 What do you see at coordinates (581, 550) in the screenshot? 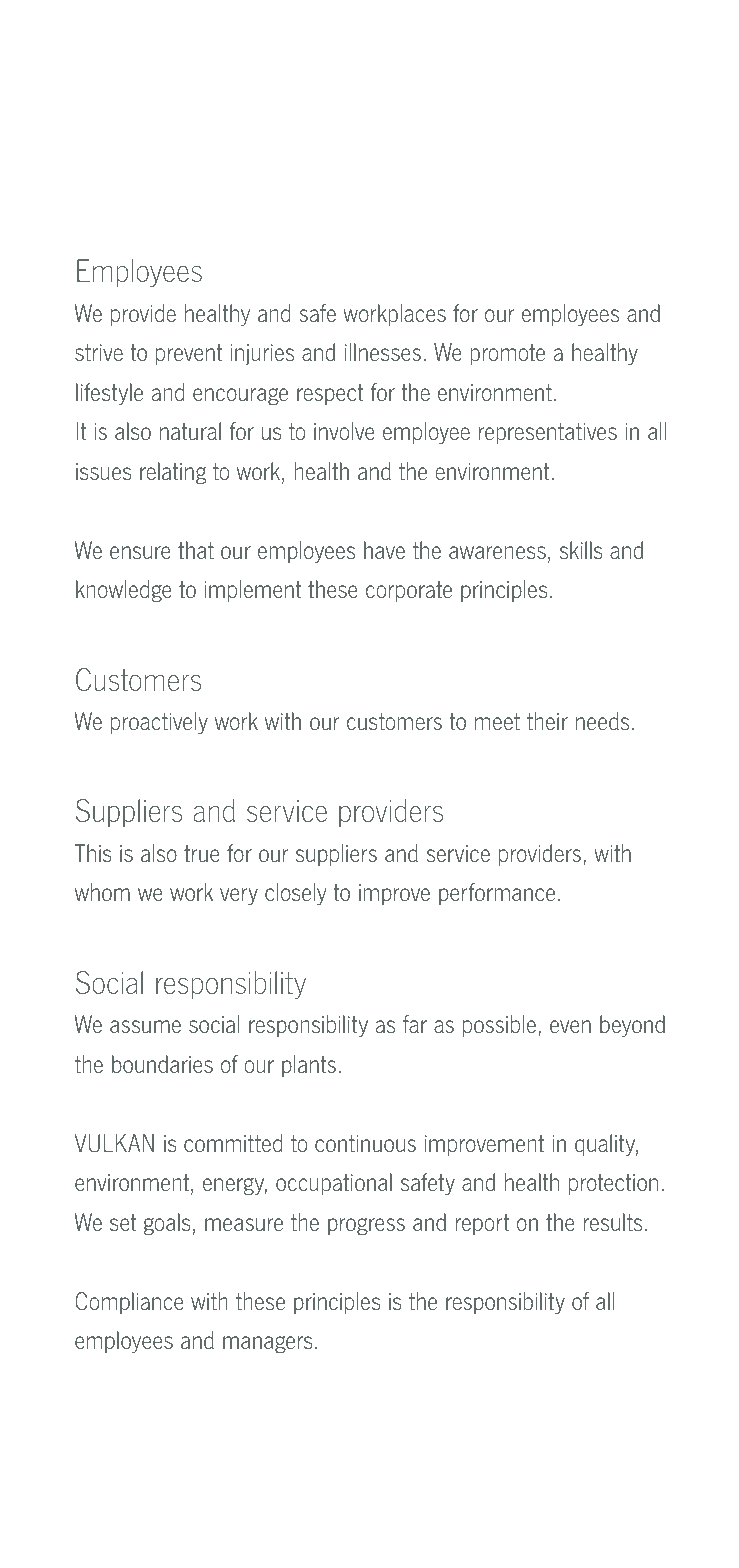
I see `skills` at bounding box center [581, 550].
